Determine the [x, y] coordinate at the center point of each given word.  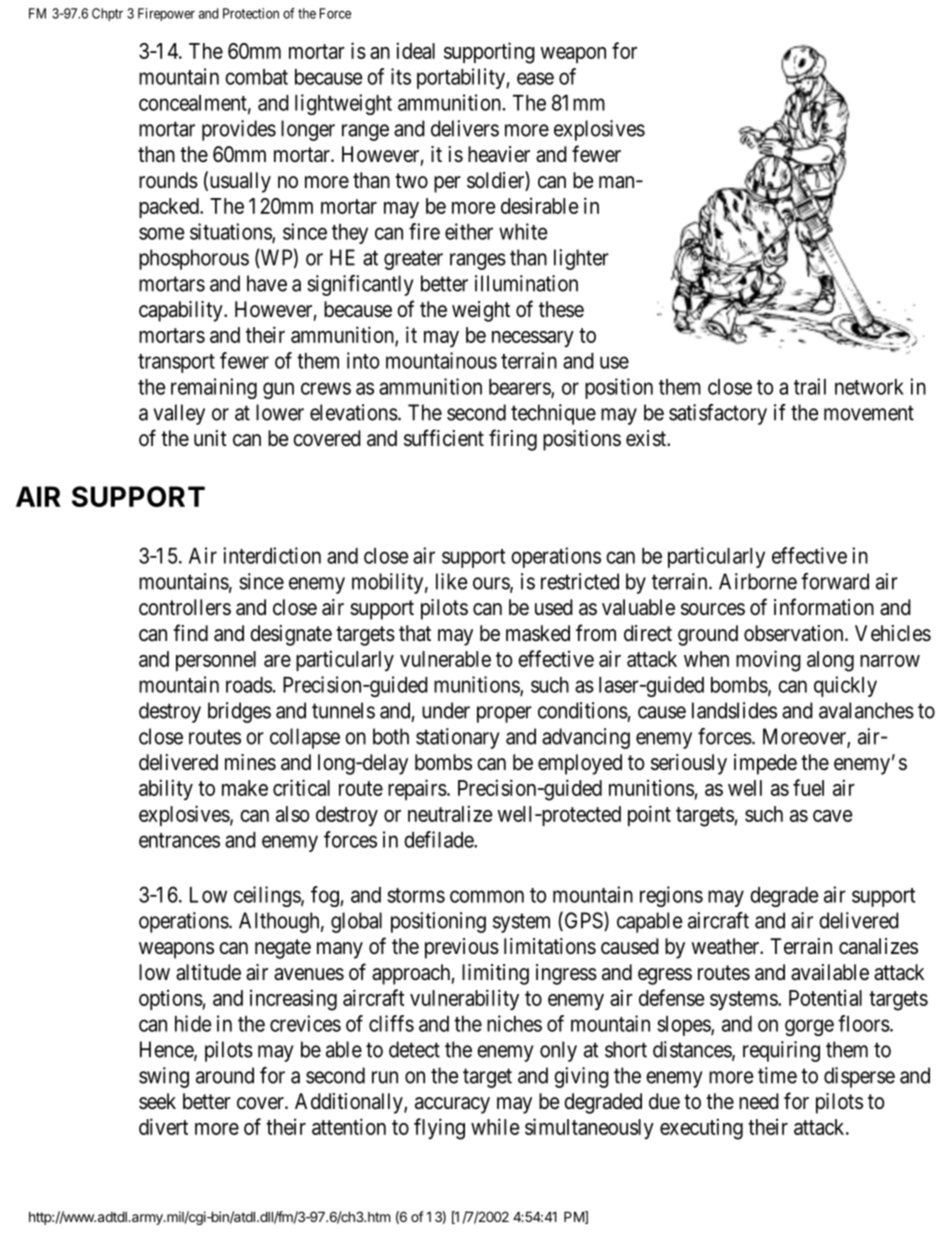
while [495, 1126]
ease [535, 78]
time [777, 1075]
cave [832, 816]
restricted [580, 581]
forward [835, 581]
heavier [499, 154]
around [225, 1075]
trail [810, 386]
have [267, 283]
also [292, 814]
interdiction [272, 555]
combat [256, 77]
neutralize [450, 813]
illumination [526, 283]
